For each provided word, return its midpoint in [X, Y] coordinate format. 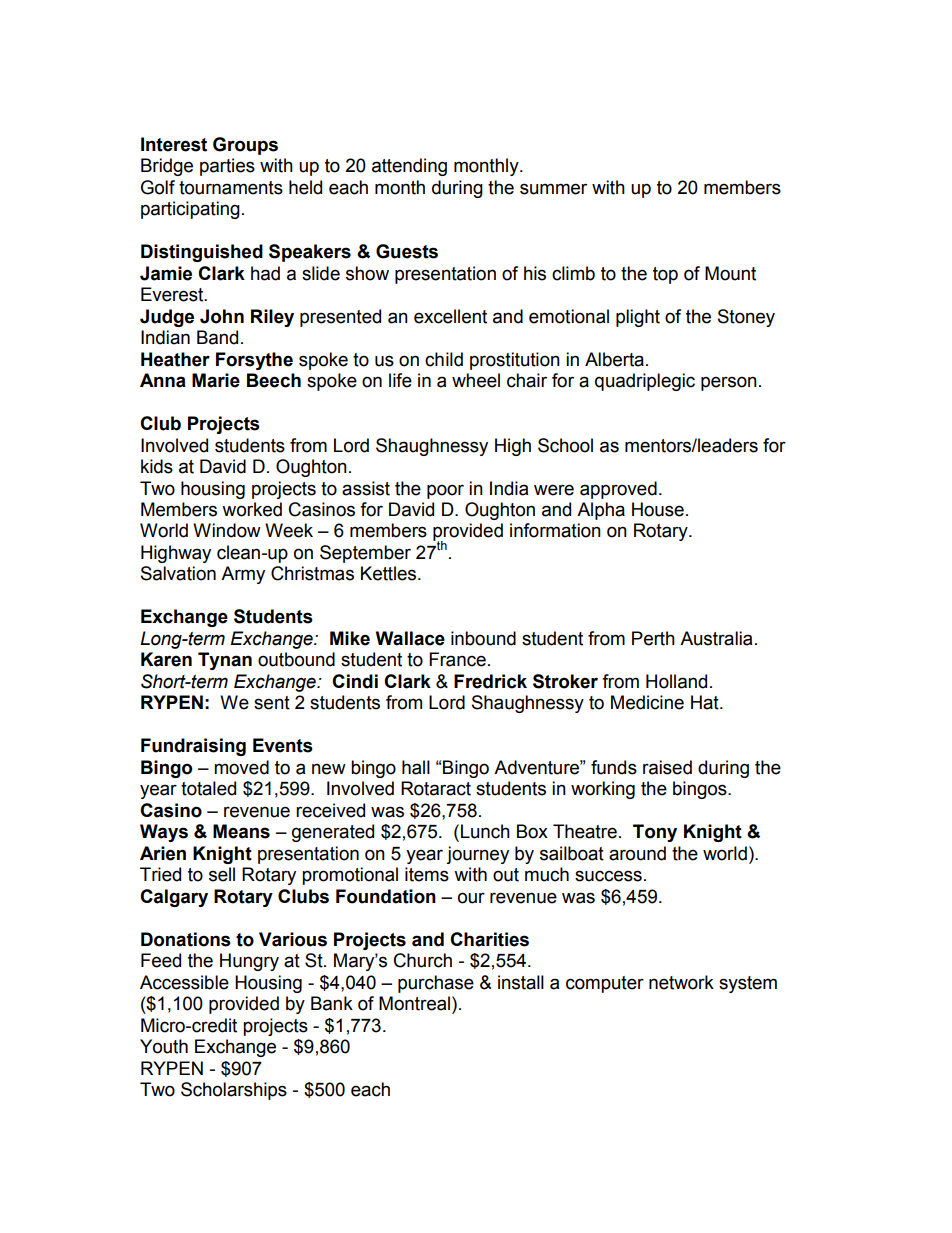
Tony [655, 833]
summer [553, 189]
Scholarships [234, 1091]
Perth [653, 638]
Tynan [225, 661]
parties [227, 167]
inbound [483, 638]
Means [241, 831]
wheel [476, 380]
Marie [216, 380]
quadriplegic [645, 382]
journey [477, 855]
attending [409, 167]
